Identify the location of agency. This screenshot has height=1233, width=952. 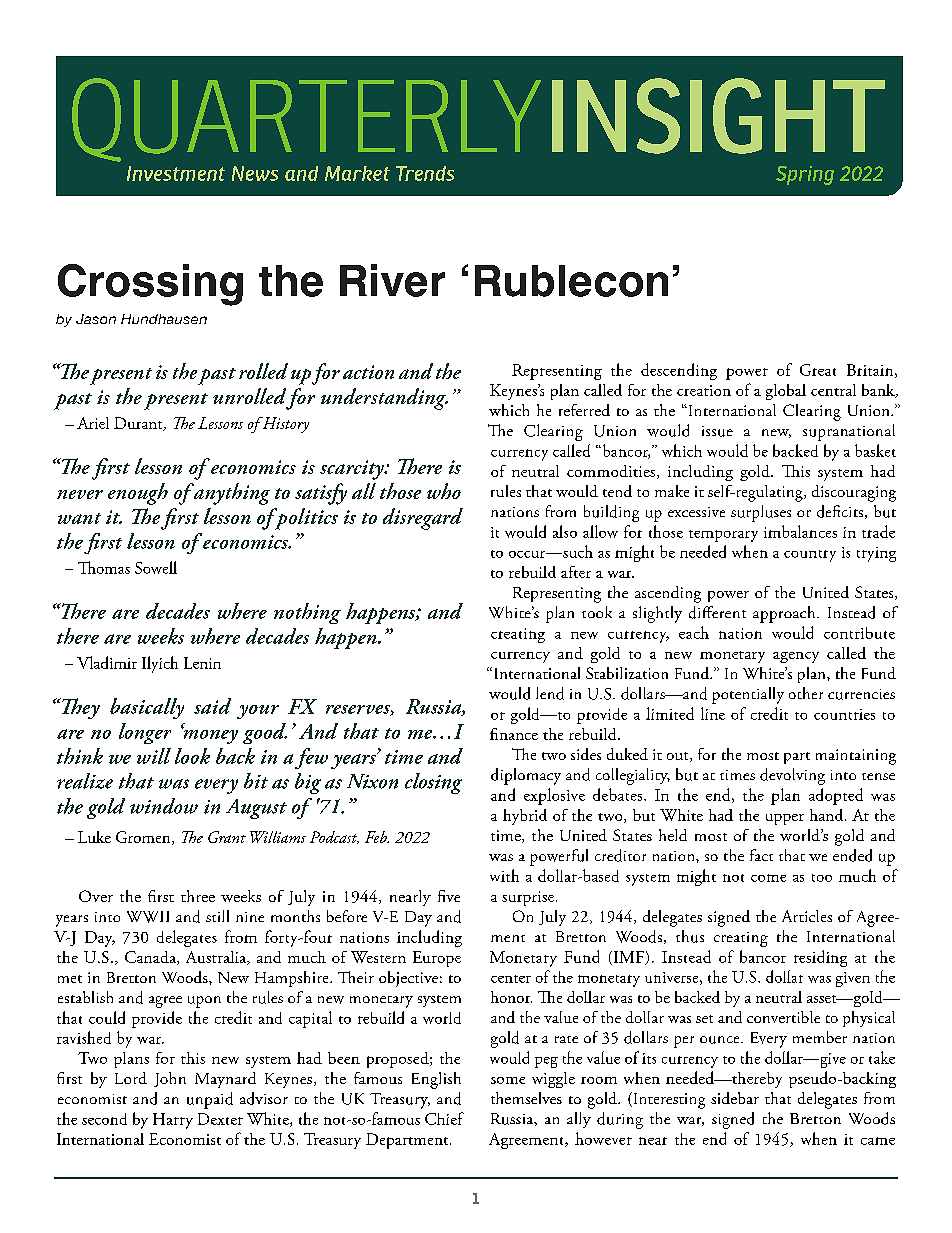
(796, 657).
